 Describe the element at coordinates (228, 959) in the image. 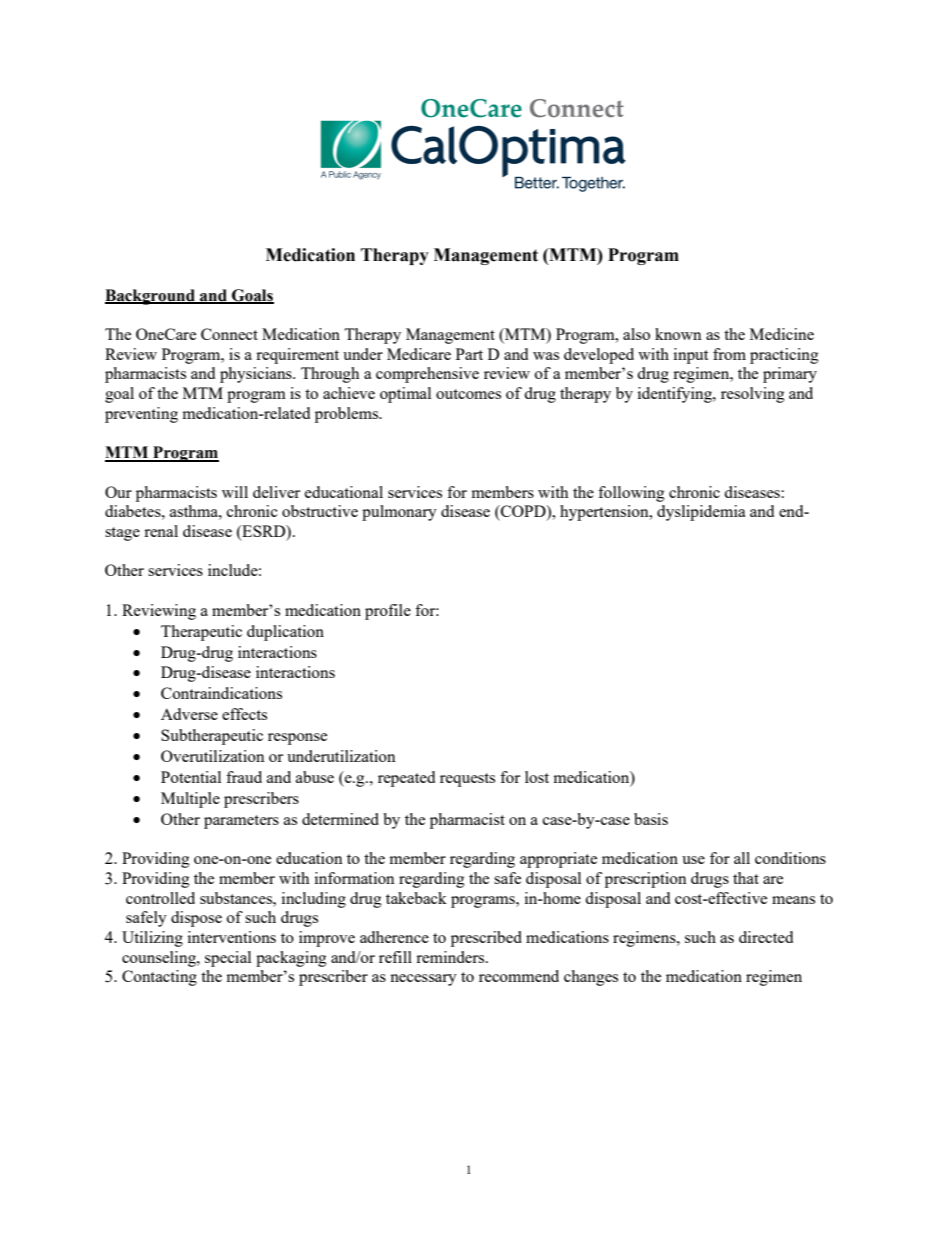

I see `special` at that location.
